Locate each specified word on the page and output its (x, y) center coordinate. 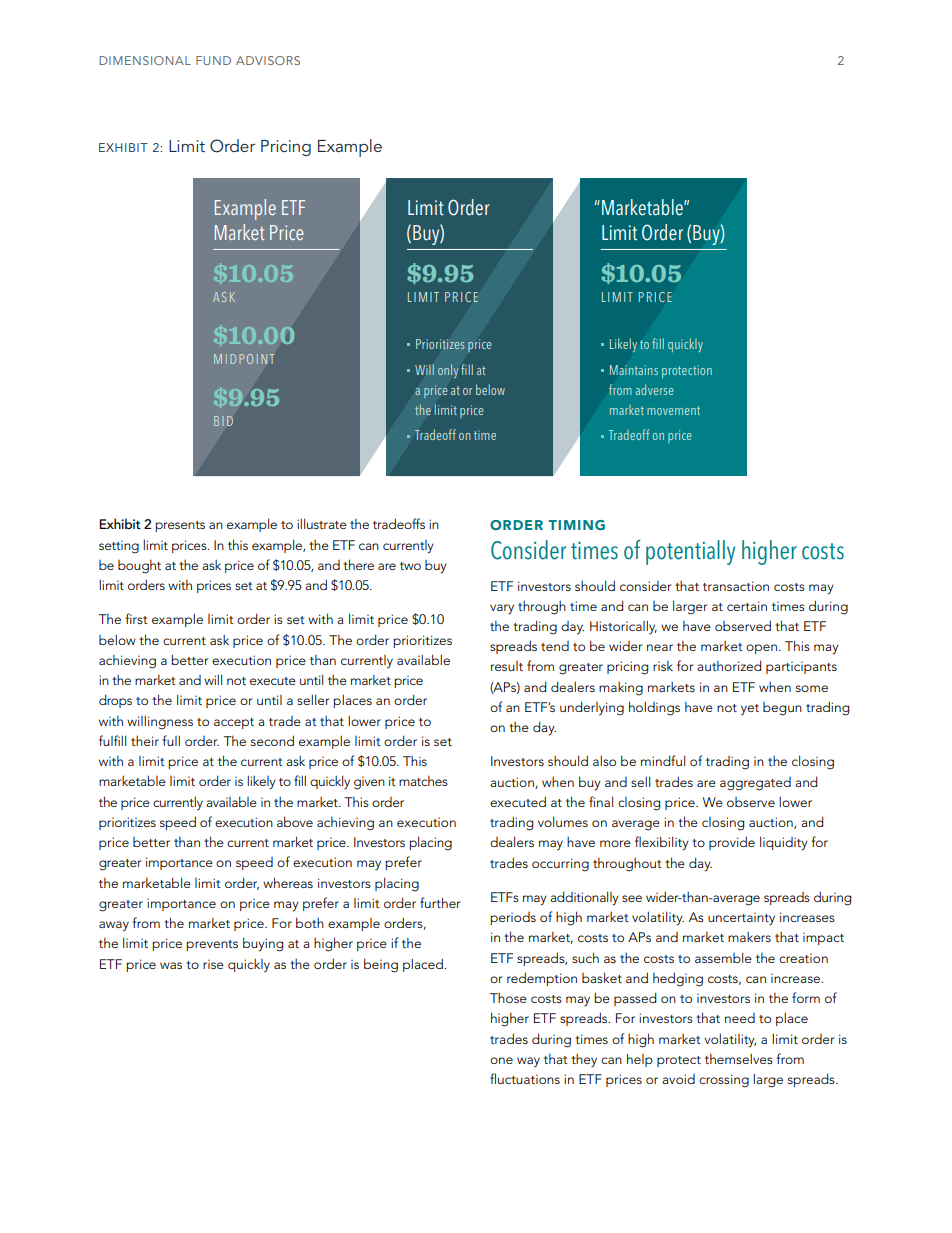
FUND (213, 60)
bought (139, 567)
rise (213, 964)
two (410, 566)
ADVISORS (268, 60)
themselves (739, 1058)
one (501, 1060)
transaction (736, 586)
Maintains (634, 370)
